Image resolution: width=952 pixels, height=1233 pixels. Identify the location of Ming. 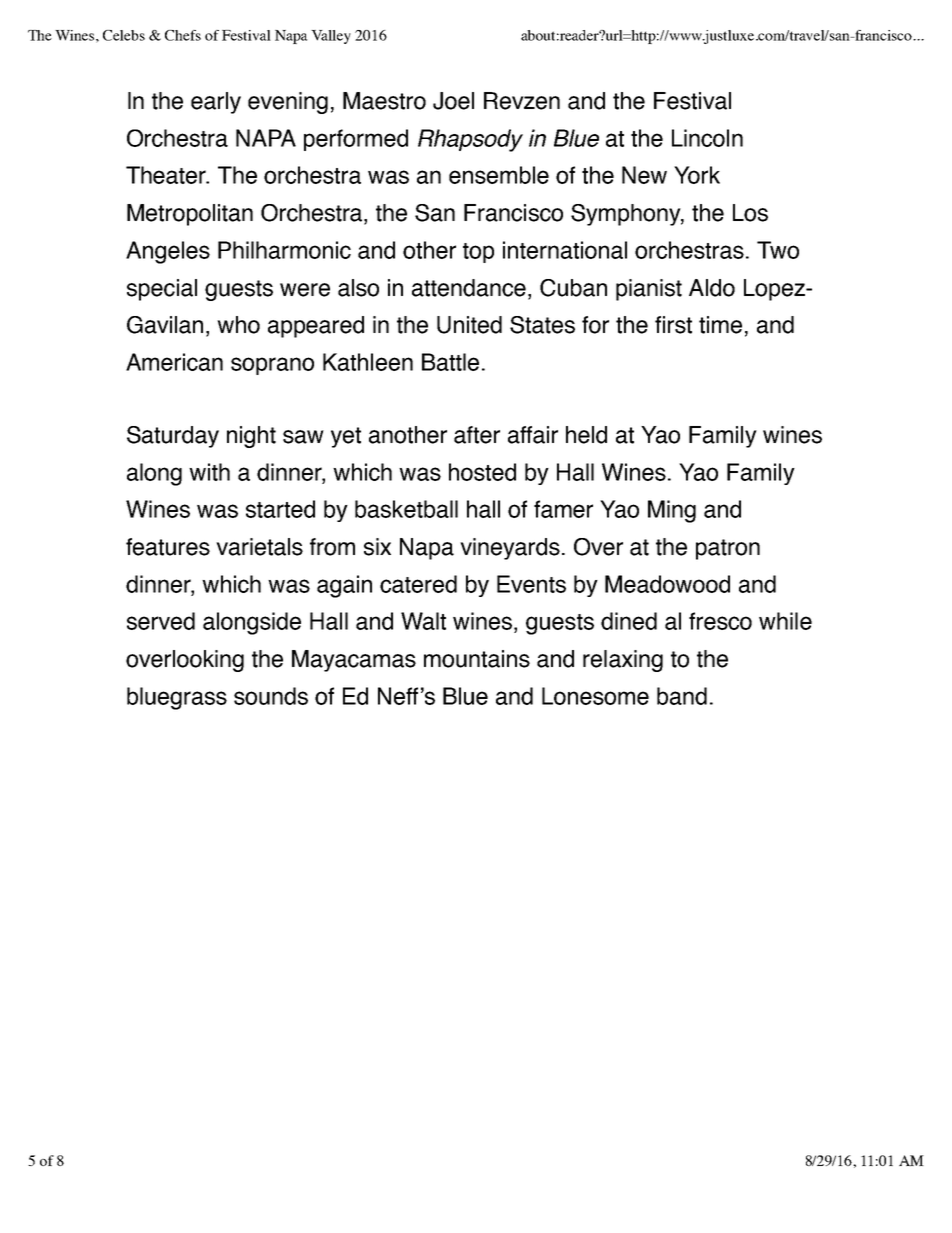
(672, 511).
